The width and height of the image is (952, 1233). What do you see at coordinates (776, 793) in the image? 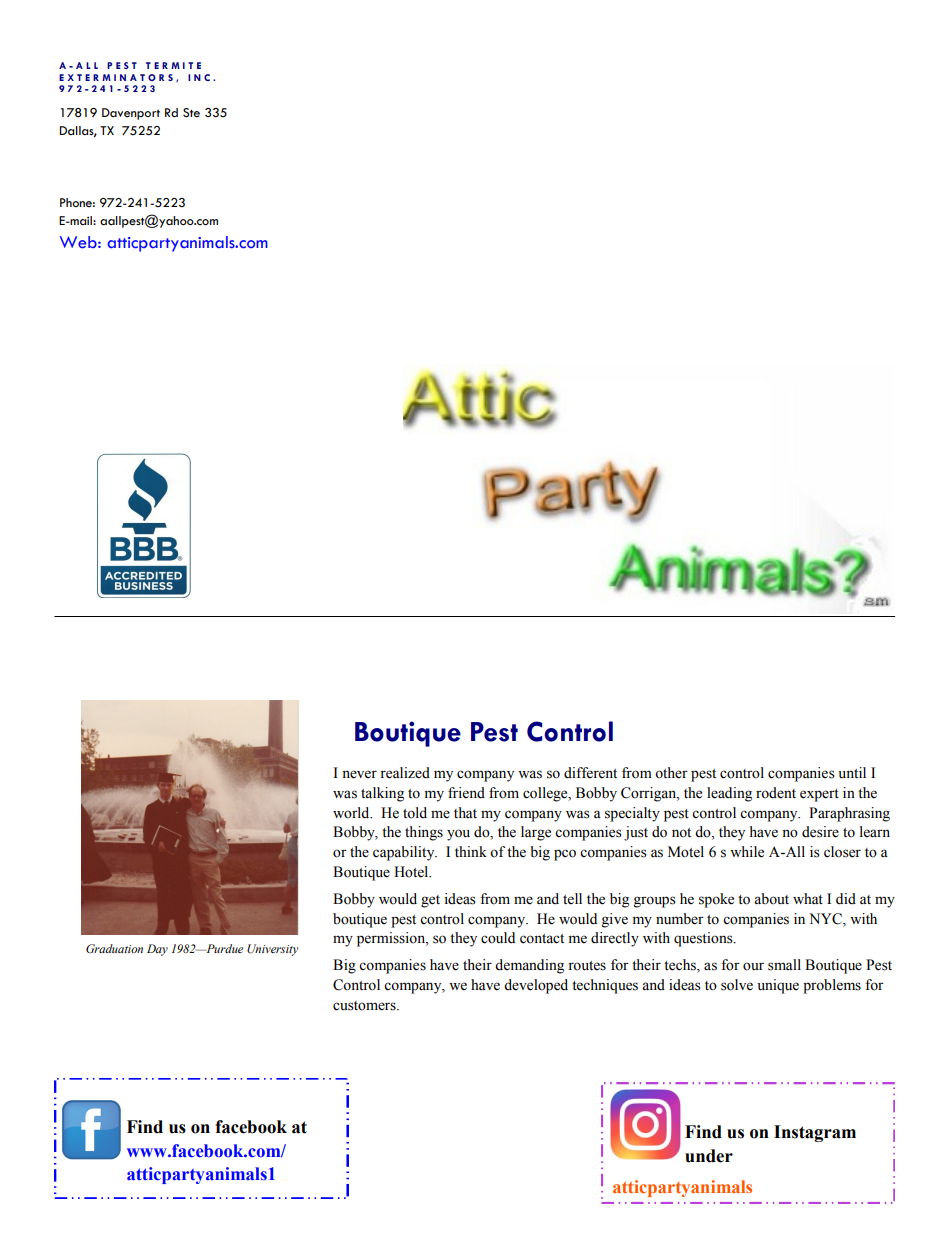
I see `rodent` at bounding box center [776, 793].
